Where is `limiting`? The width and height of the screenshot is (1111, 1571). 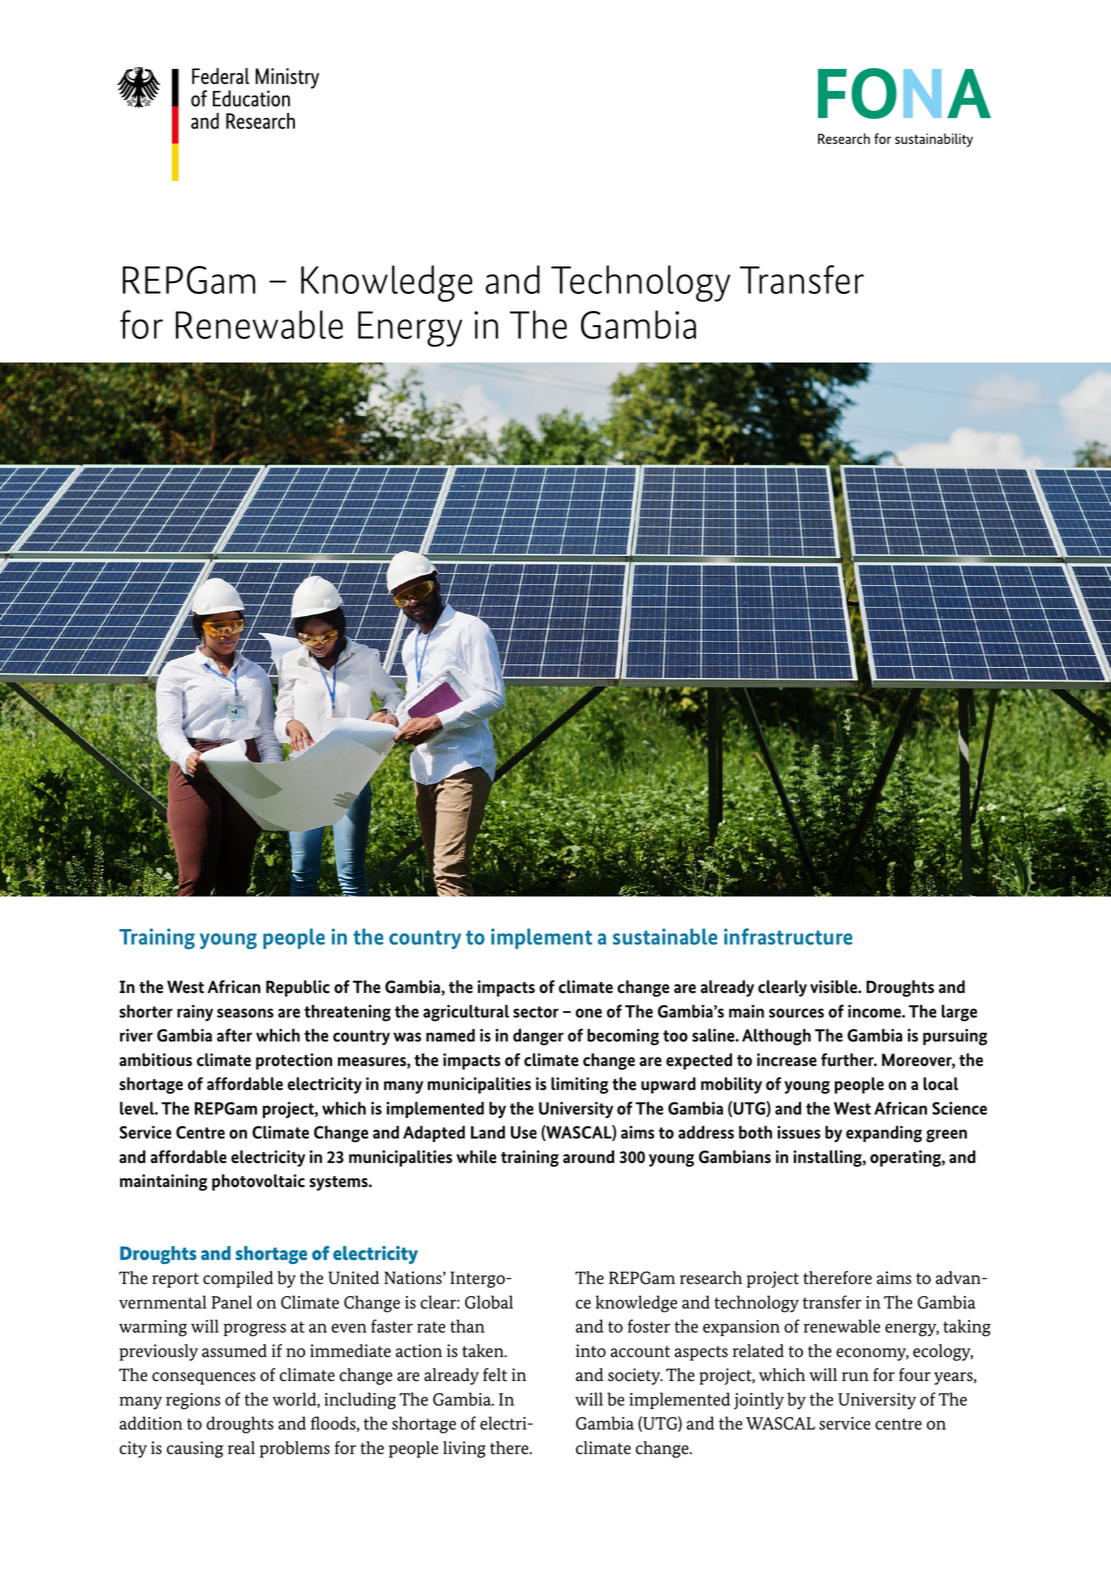 limiting is located at coordinates (579, 1085).
